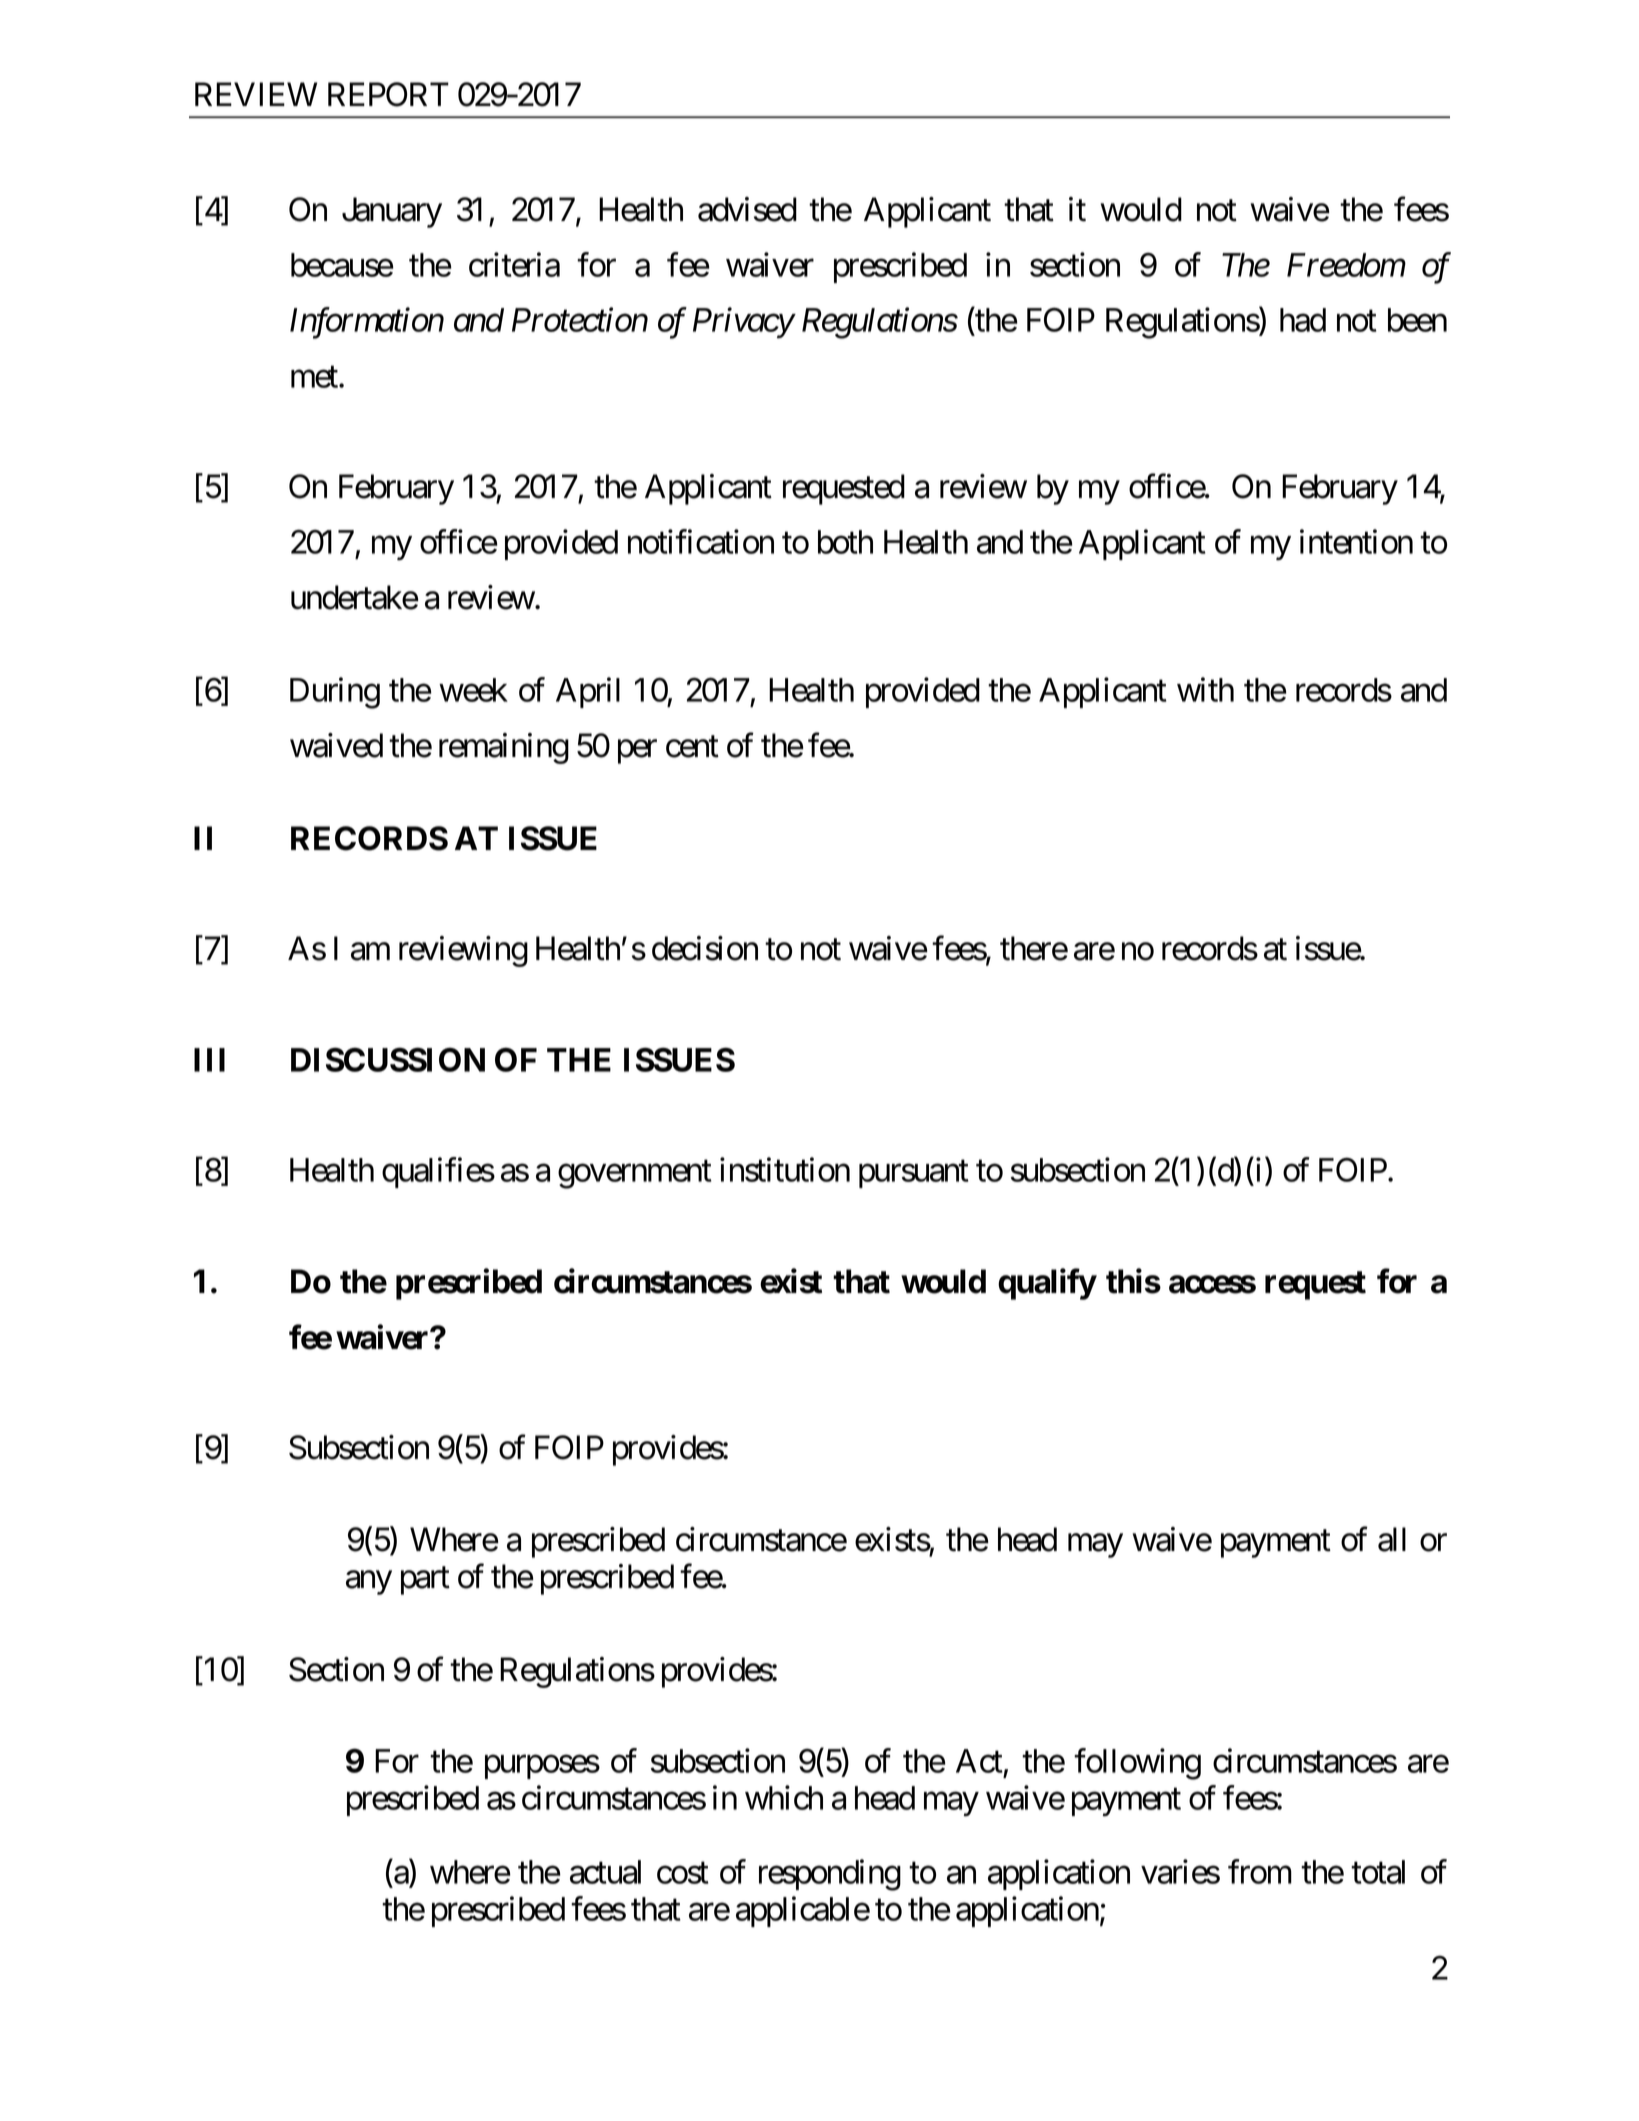 Image resolution: width=1639 pixels, height=2121 pixels. Describe the element at coordinates (388, 94) in the image. I see `REPORT` at that location.
